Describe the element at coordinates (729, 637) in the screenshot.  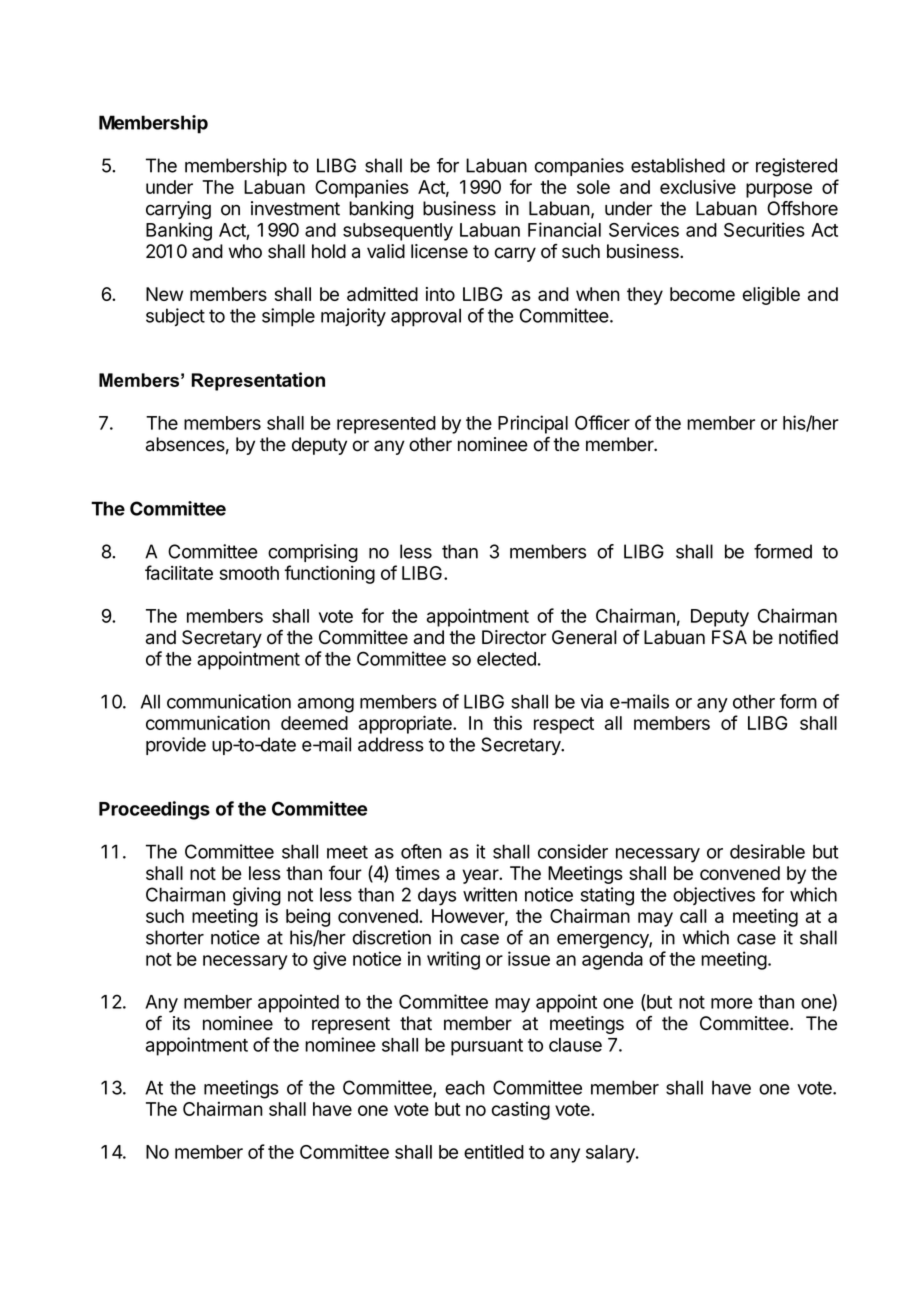
I see `FSA` at that location.
